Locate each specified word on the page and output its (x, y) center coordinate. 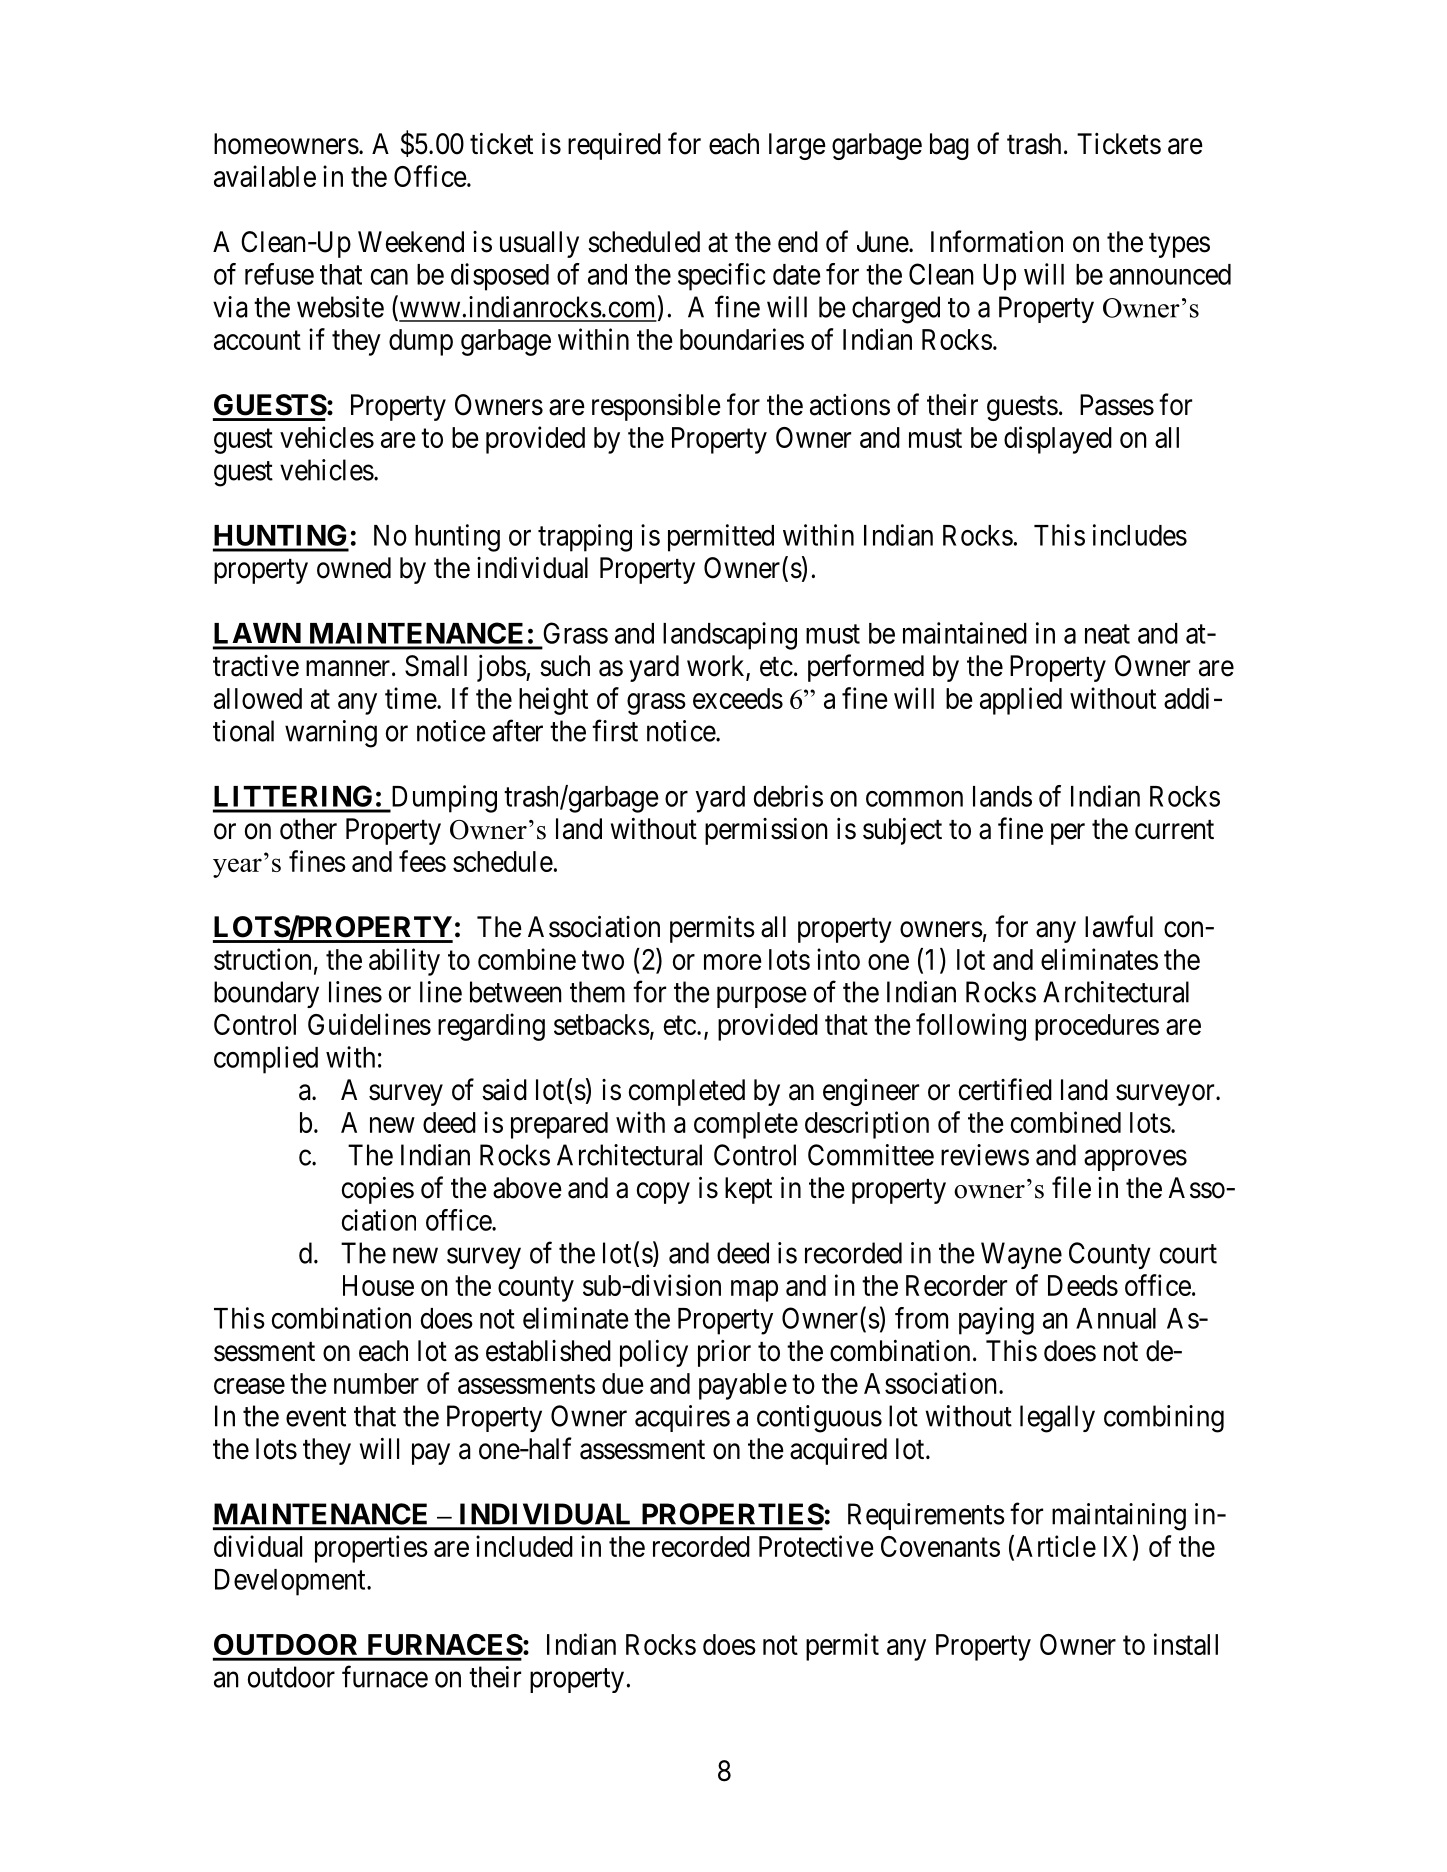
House (378, 1285)
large (797, 146)
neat (1107, 634)
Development (291, 1582)
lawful (1119, 926)
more (733, 962)
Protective (816, 1546)
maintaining (1119, 1517)
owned (354, 568)
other (308, 829)
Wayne (1021, 1255)
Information (997, 241)
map (754, 1291)
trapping (585, 538)
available (265, 176)
